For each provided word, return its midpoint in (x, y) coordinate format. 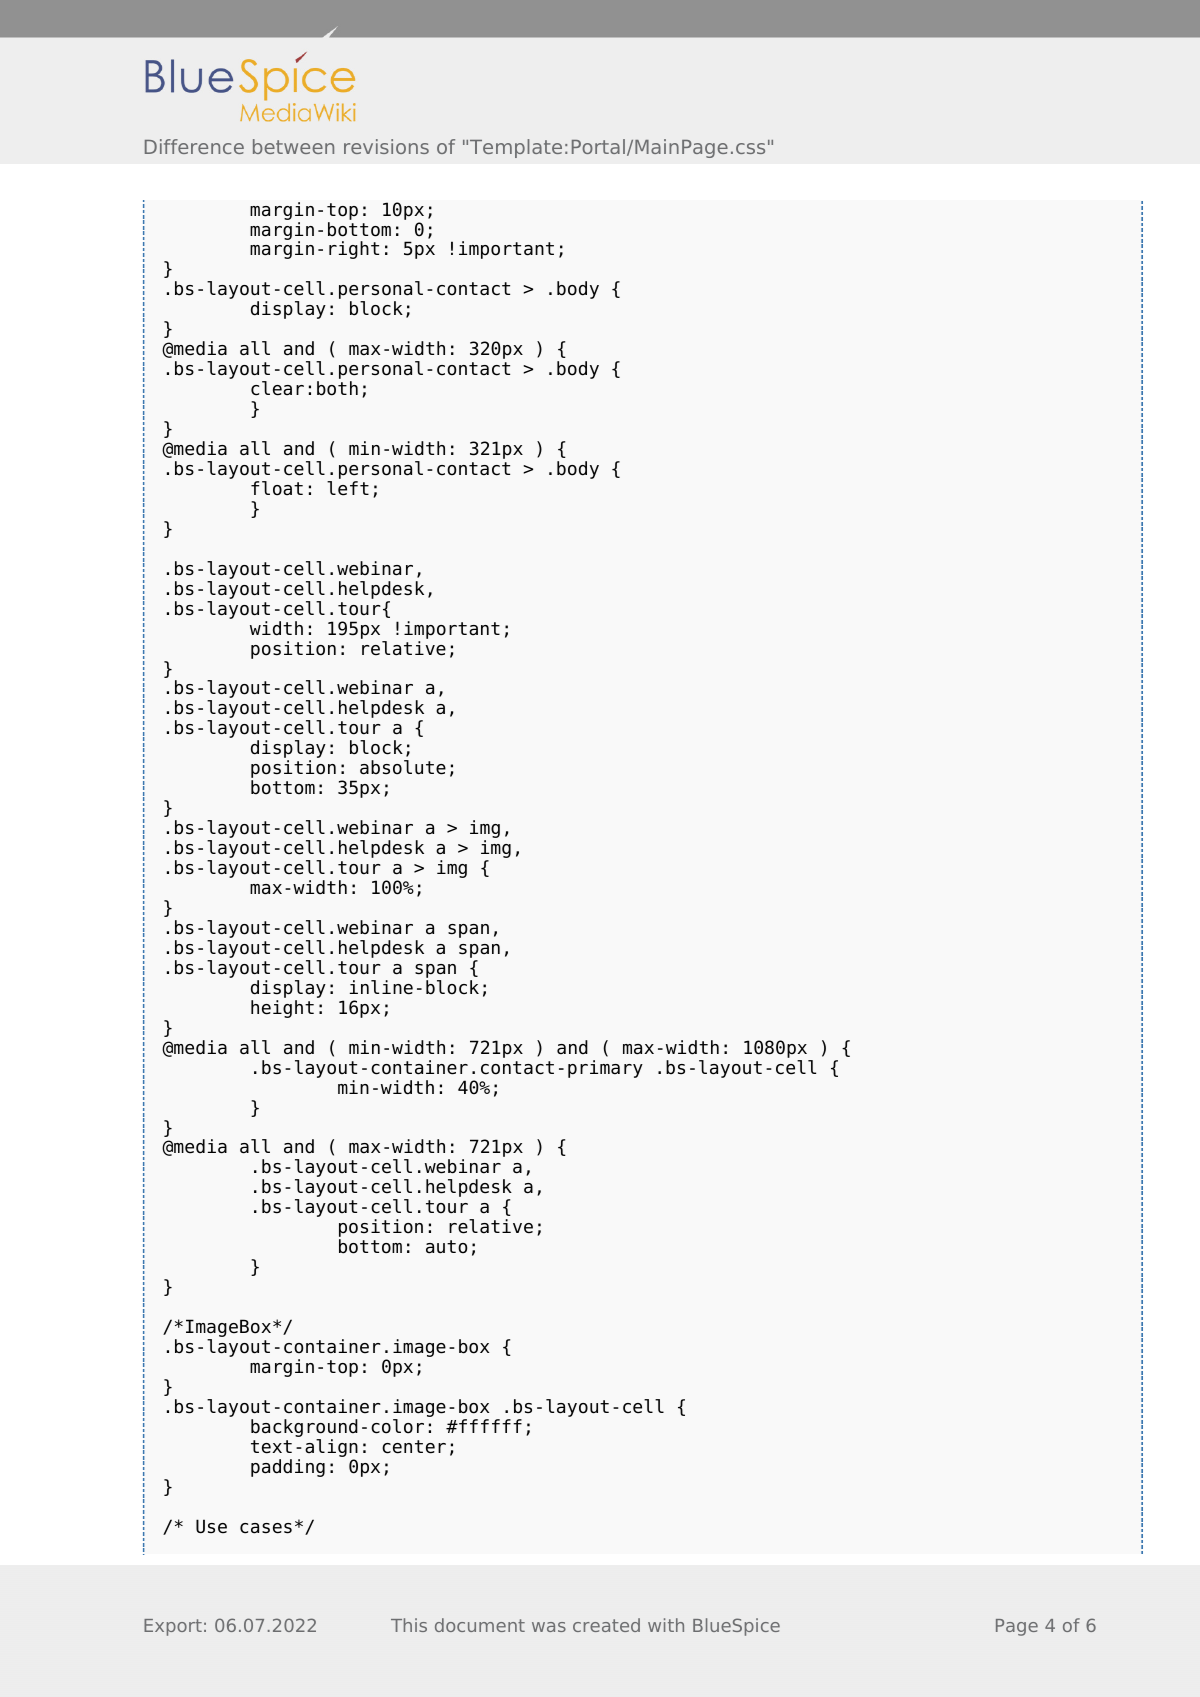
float (277, 488)
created (606, 1625)
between (293, 146)
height (282, 1009)
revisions (386, 146)
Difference (194, 146)
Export (173, 1627)
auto (446, 1247)
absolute (403, 767)
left (348, 488)
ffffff (489, 1426)
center (414, 1447)
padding (288, 1468)
